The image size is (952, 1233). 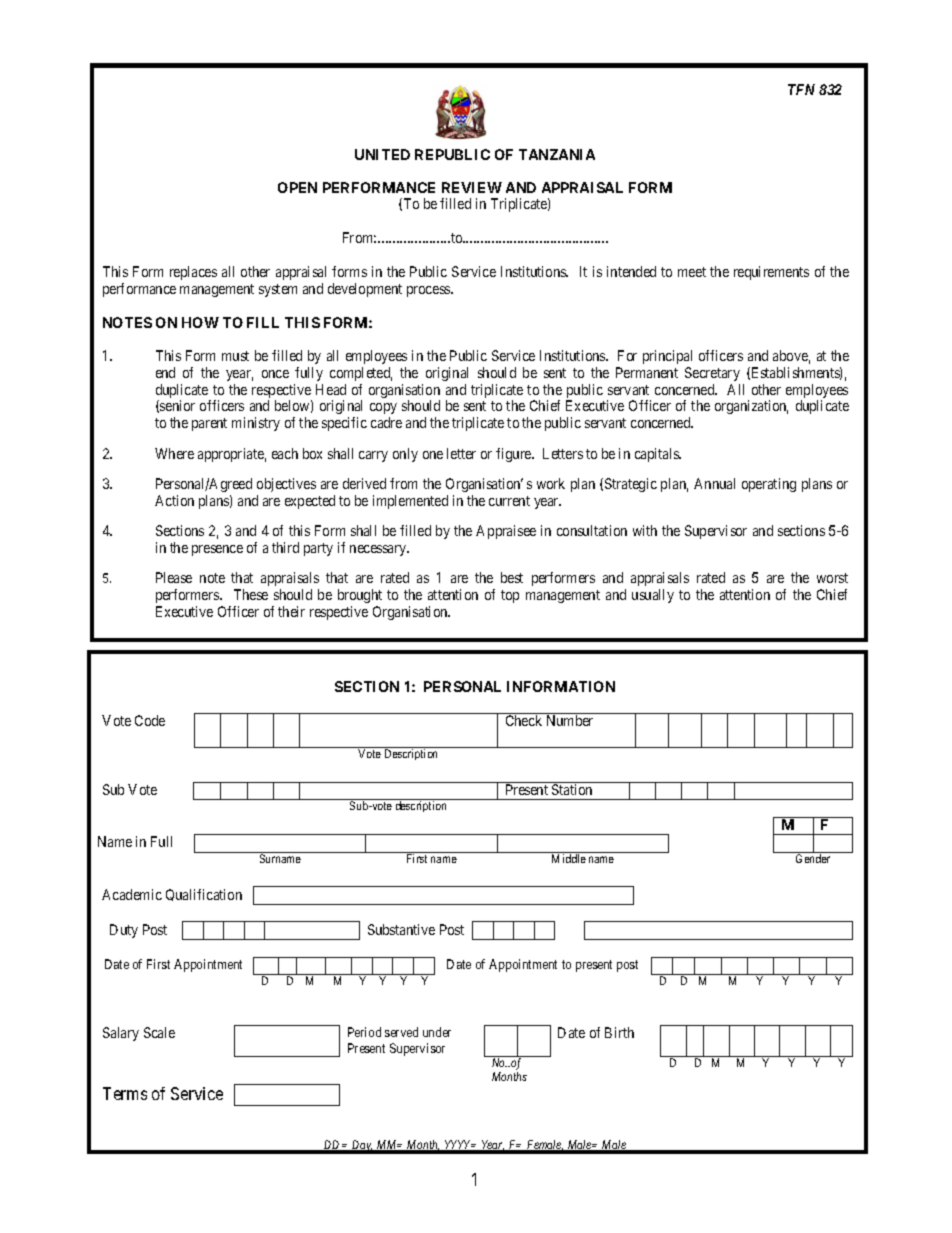 I want to click on usually, so click(x=653, y=596).
